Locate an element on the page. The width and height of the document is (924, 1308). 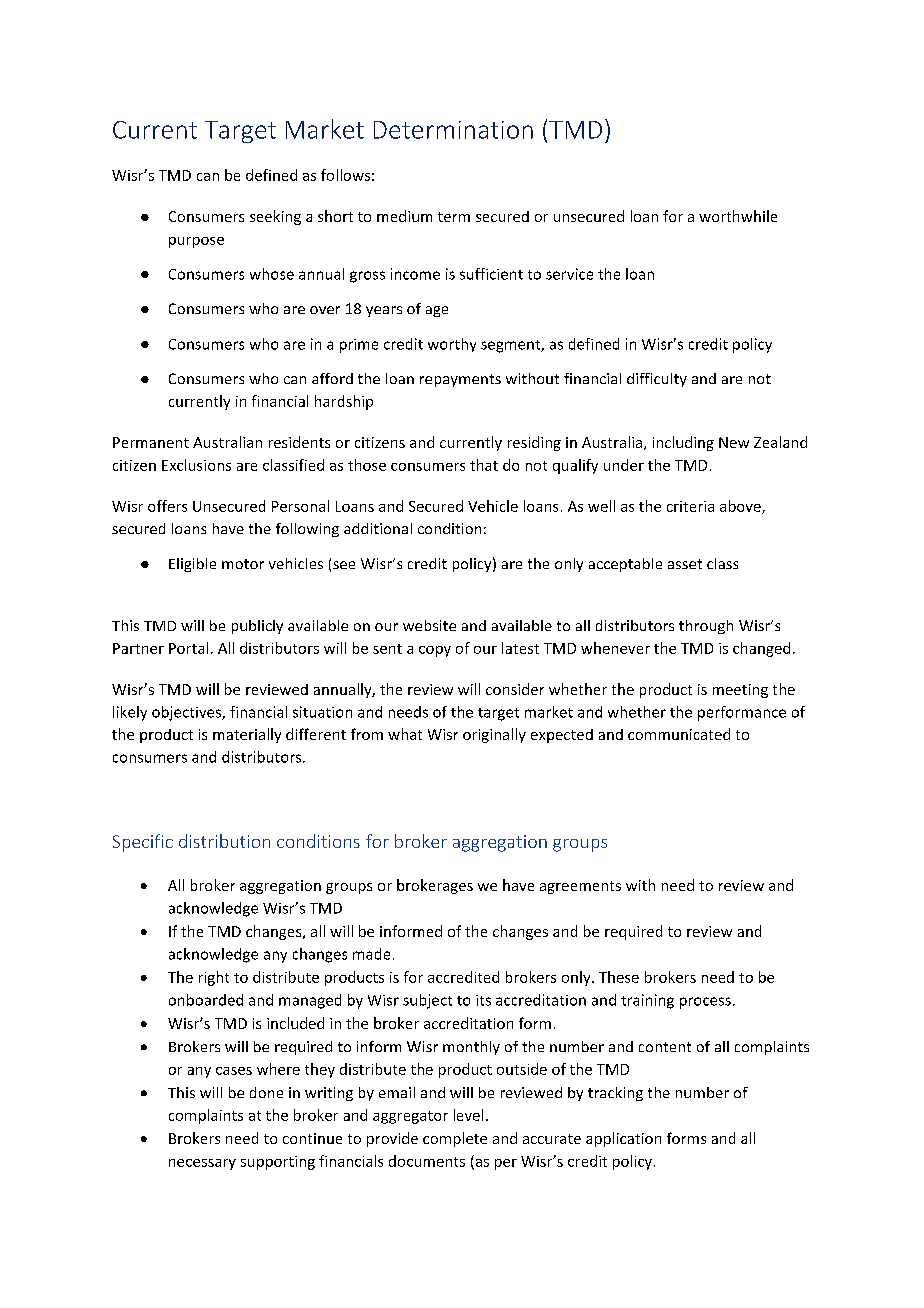
Eligible is located at coordinates (192, 565).
